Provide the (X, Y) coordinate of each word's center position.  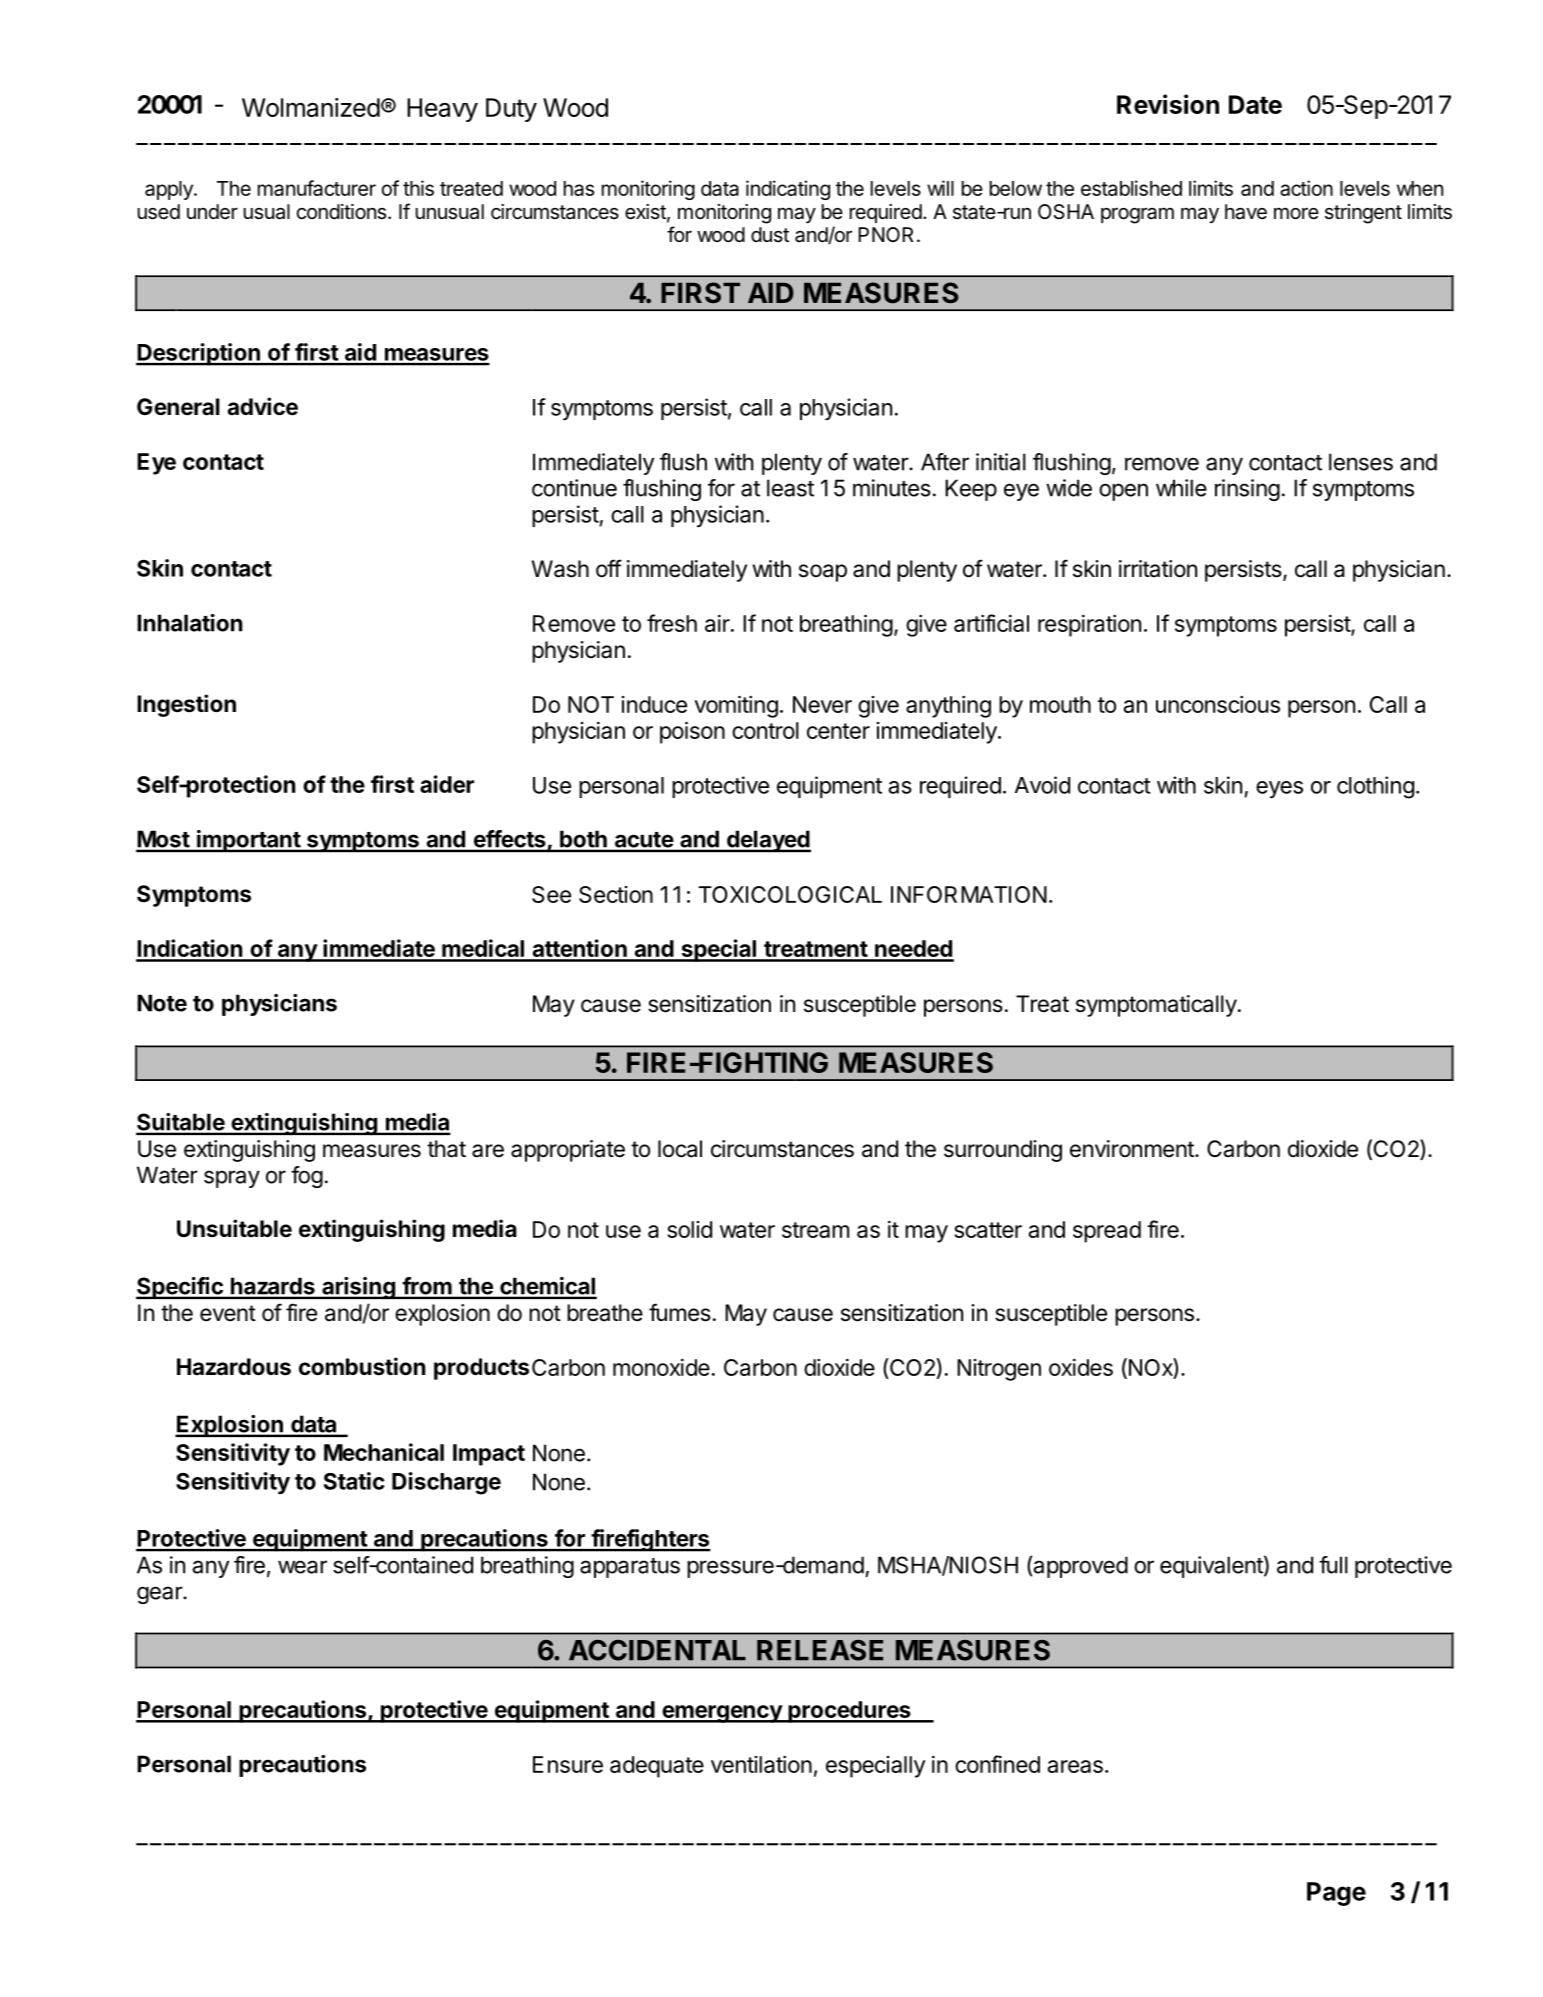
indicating (788, 190)
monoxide (661, 1367)
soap (823, 573)
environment (1133, 1149)
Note (162, 1003)
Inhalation (190, 623)
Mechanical (384, 1452)
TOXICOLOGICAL (790, 894)
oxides (1081, 1367)
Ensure (568, 1764)
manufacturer (317, 188)
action (1306, 188)
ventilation (761, 1764)
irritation (1158, 569)
